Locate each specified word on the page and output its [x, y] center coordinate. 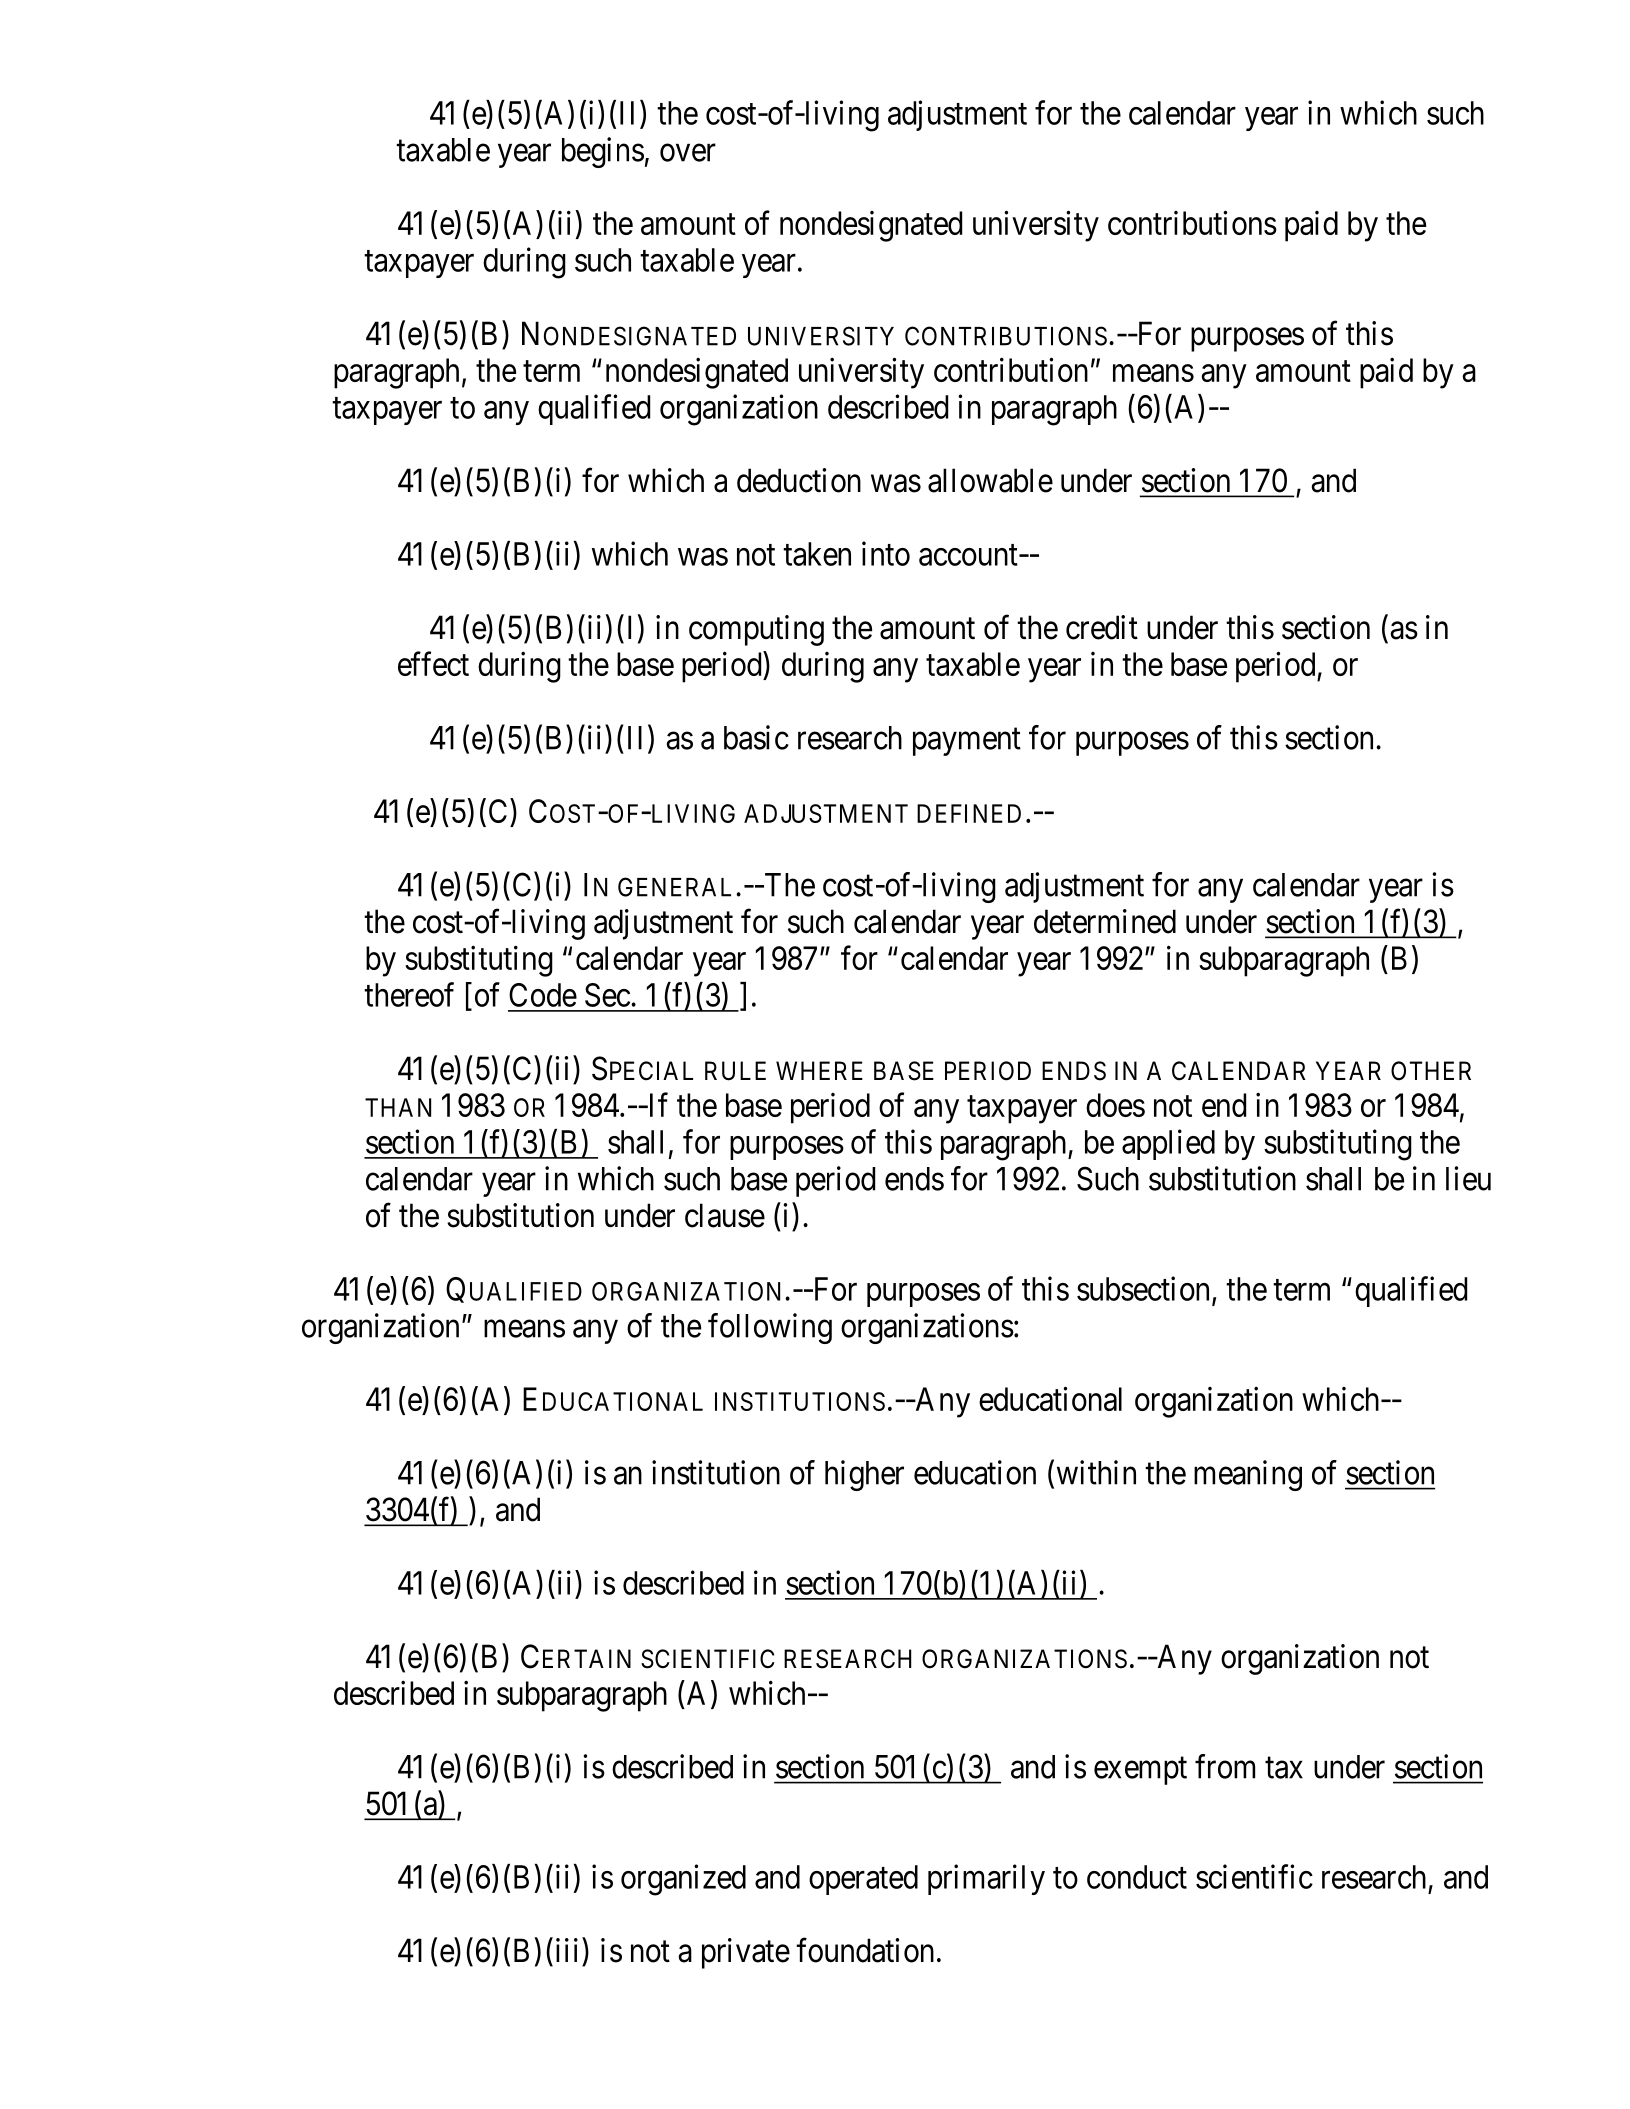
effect [433, 664]
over [688, 153]
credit [1102, 627]
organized [683, 1880]
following [770, 1328]
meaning [1248, 1475]
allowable [990, 480]
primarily [986, 1879]
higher [864, 1475]
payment [967, 742]
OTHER [1431, 1071]
